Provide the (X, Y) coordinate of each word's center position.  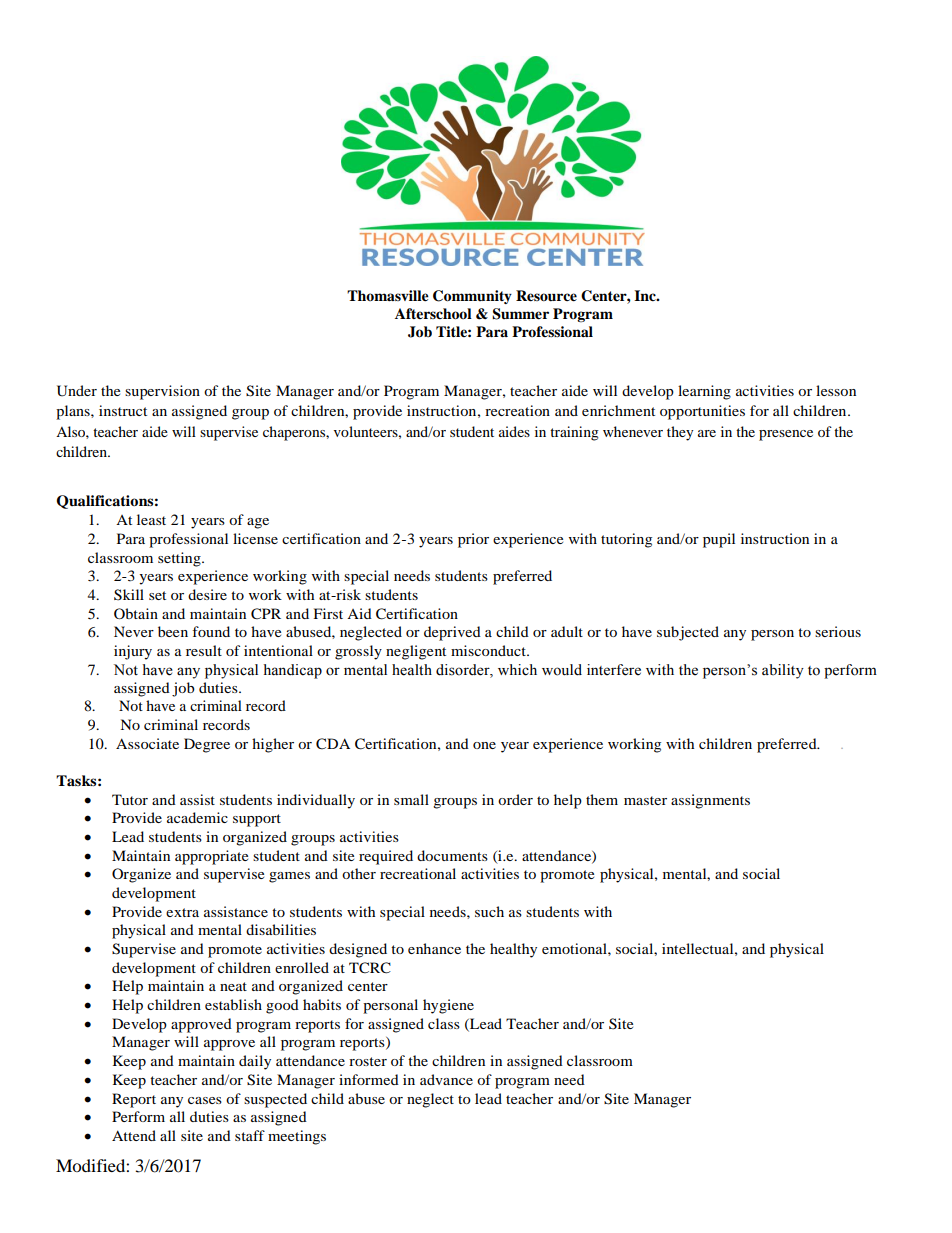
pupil (719, 540)
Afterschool (433, 314)
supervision (162, 392)
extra (182, 912)
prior (473, 540)
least (151, 519)
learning (704, 392)
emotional (575, 948)
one (484, 745)
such (489, 911)
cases (205, 1100)
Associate (147, 743)
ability (783, 671)
